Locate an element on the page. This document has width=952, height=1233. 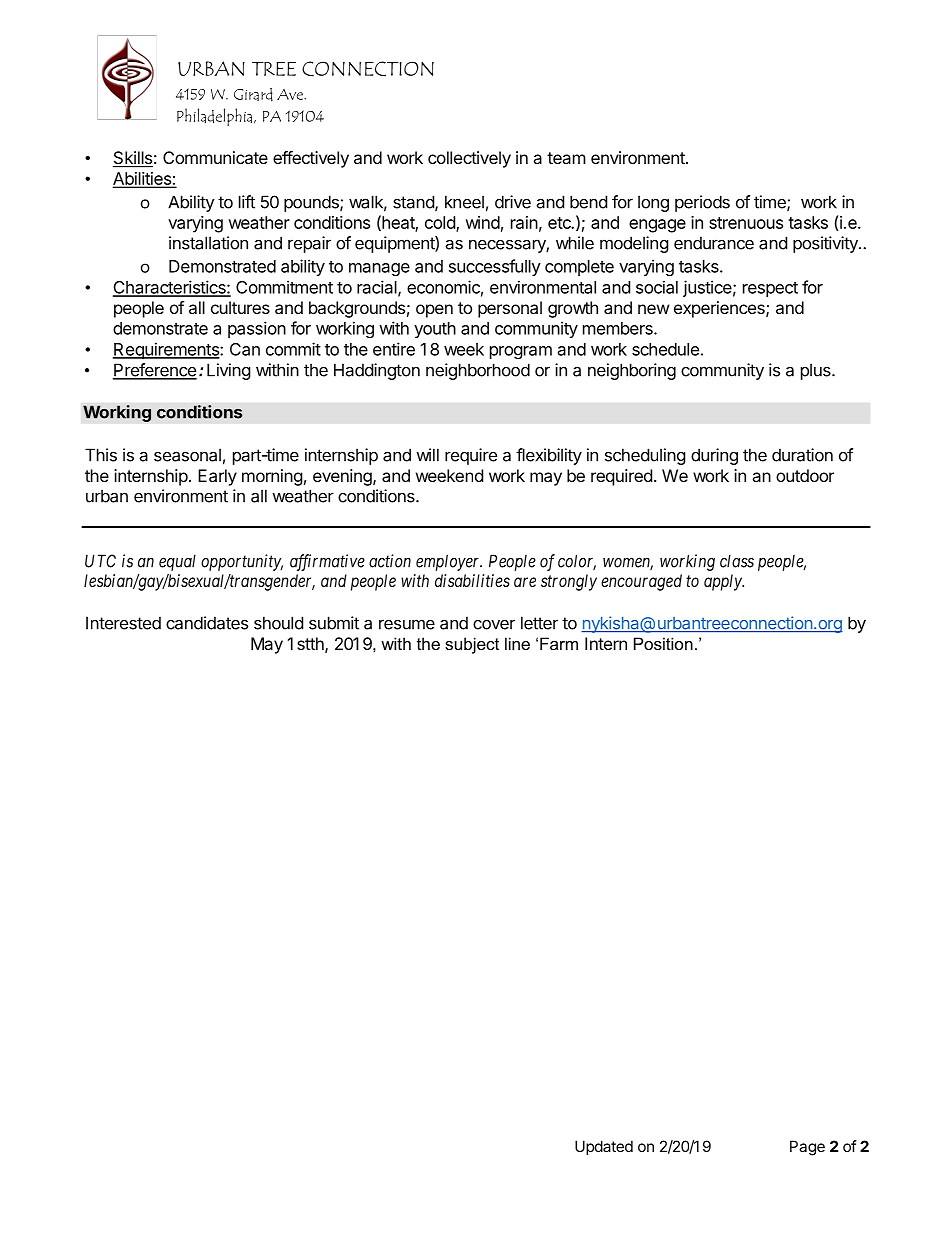
candidates is located at coordinates (207, 623).
